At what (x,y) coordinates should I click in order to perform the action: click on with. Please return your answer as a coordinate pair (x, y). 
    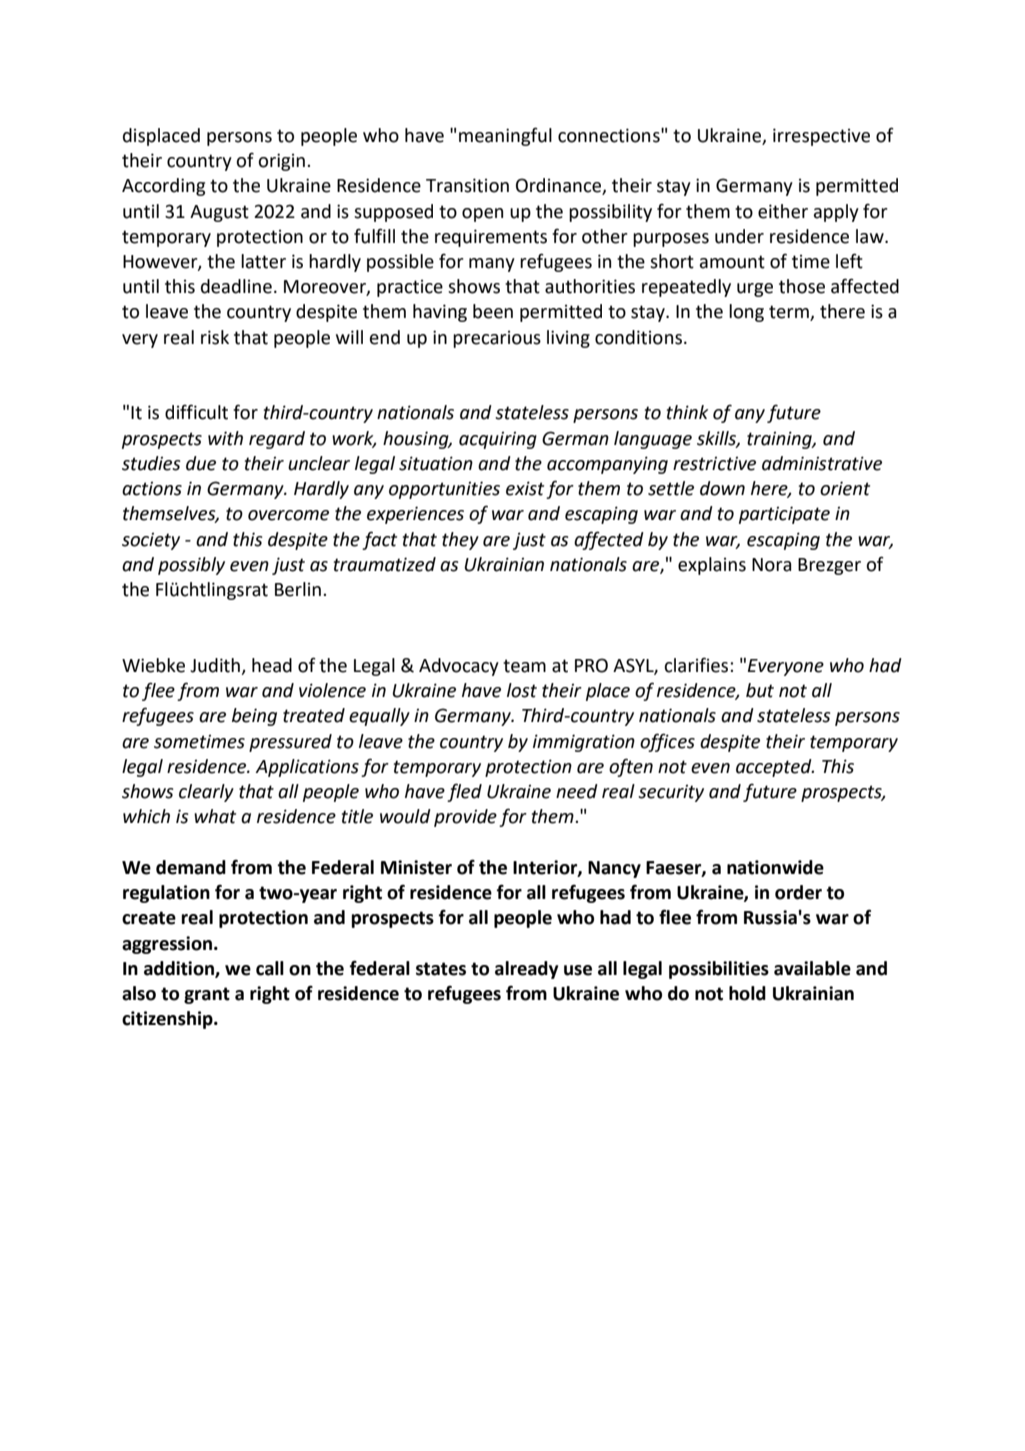
    Looking at the image, I should click on (225, 438).
